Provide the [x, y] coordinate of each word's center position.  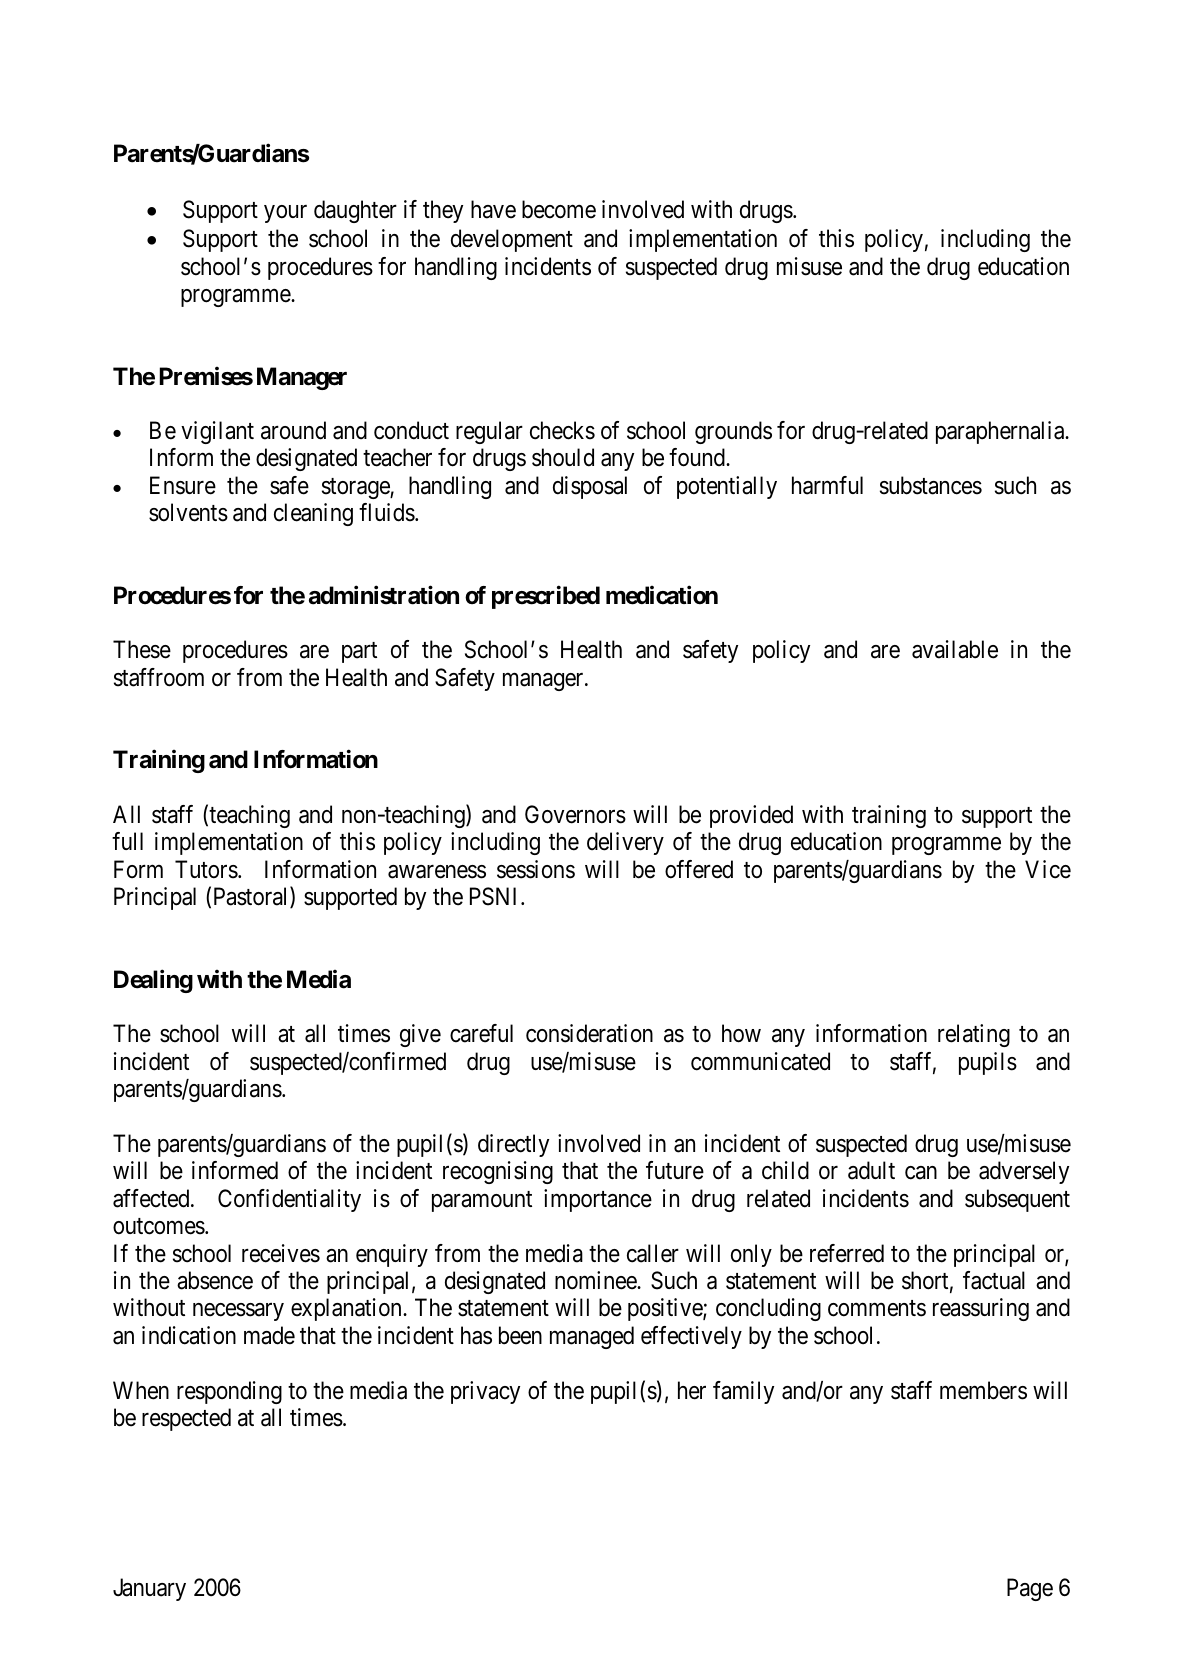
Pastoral [252, 897]
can [921, 1173]
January [149, 1590]
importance [598, 1200]
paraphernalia [1001, 432]
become [559, 209]
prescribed [546, 597]
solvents [188, 512]
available [955, 649]
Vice [1048, 869]
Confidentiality [289, 1200]
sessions [536, 869]
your [285, 214]
